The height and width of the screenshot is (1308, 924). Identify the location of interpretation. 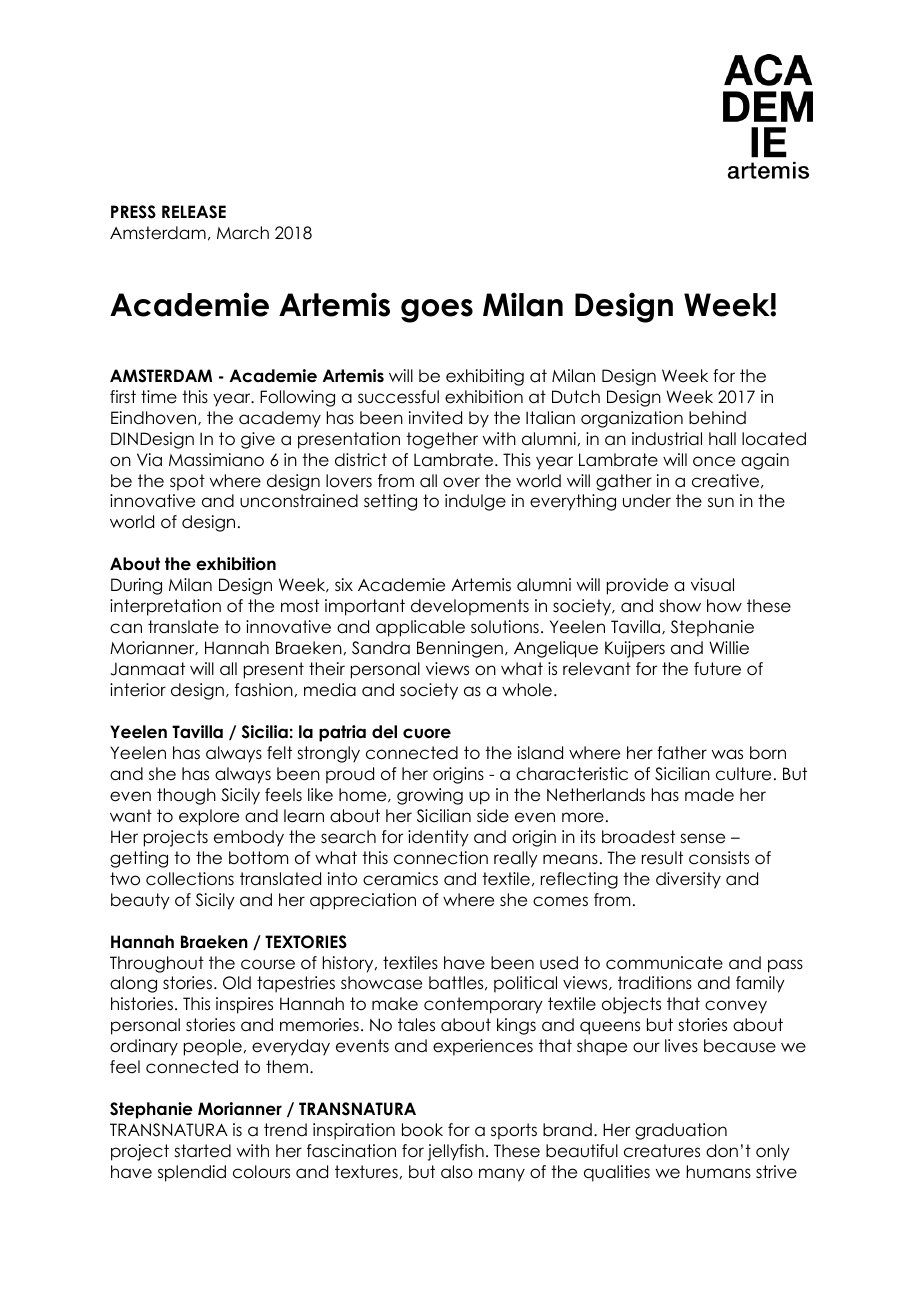
(165, 607).
